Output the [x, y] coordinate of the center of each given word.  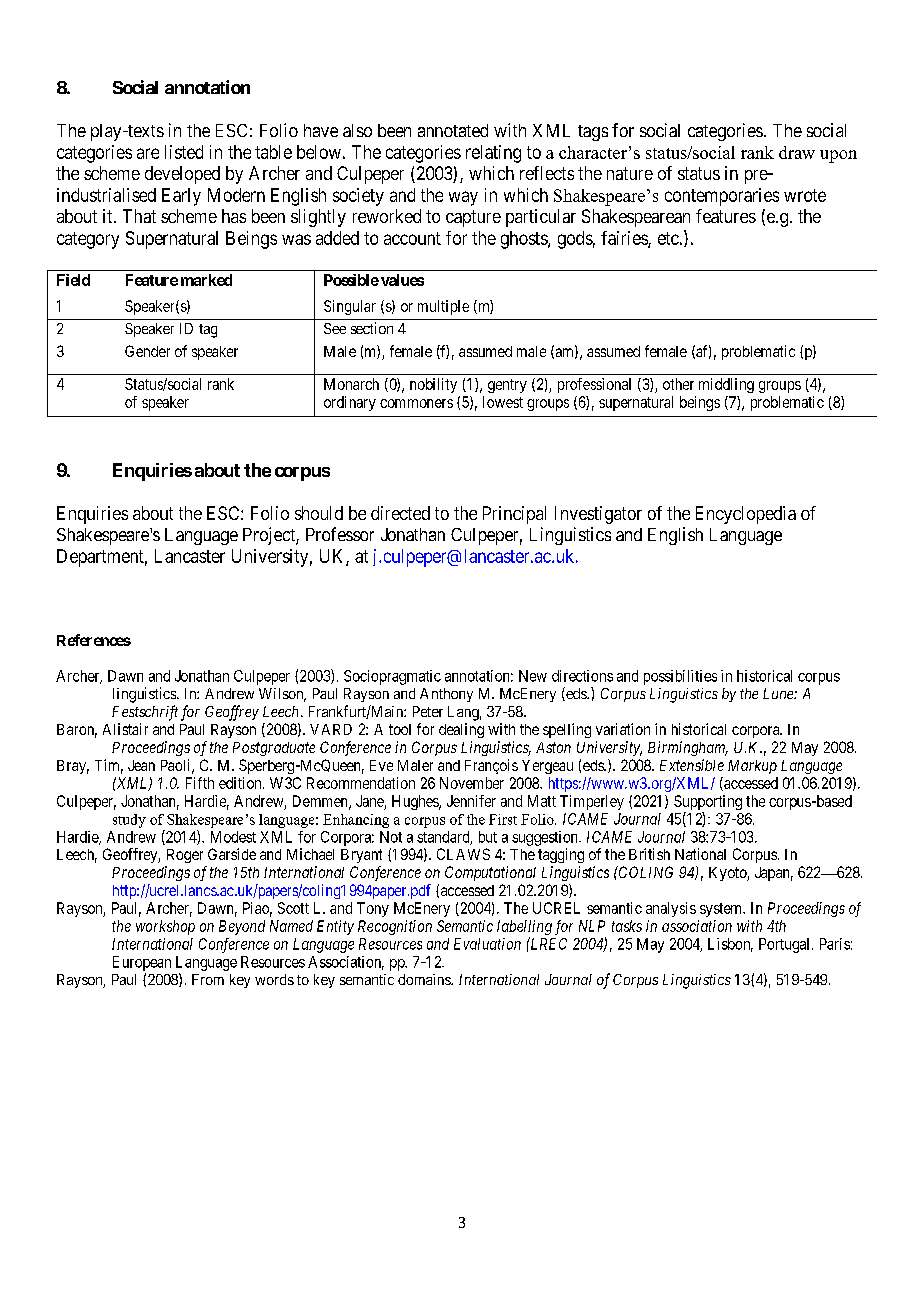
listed [184, 152]
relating [493, 154]
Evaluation [487, 944]
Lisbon [730, 945]
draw [797, 152]
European [142, 963]
